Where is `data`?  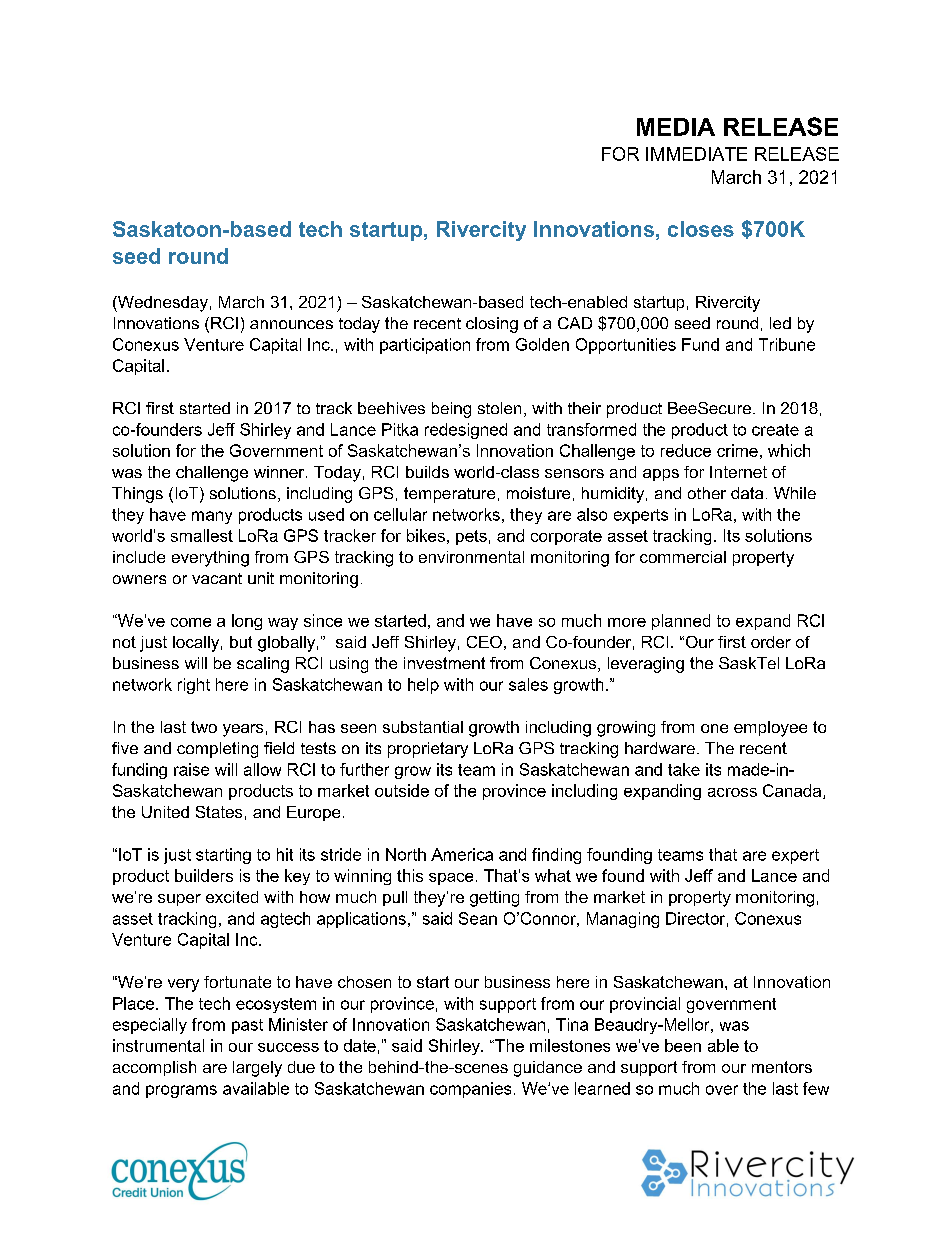
data is located at coordinates (747, 493).
